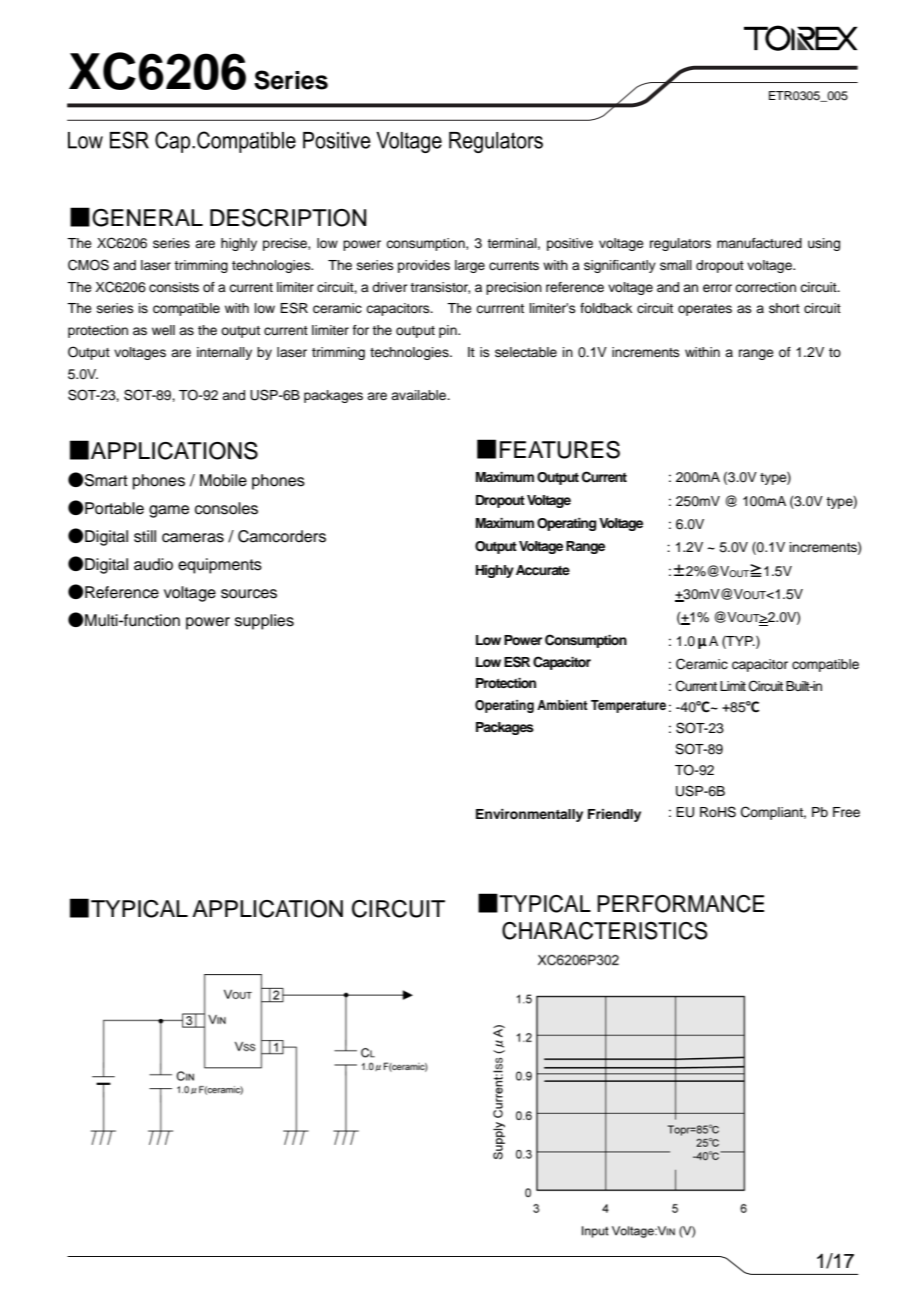 This screenshot has width=924, height=1308. I want to click on CHARACTERISTICS, so click(605, 931).
